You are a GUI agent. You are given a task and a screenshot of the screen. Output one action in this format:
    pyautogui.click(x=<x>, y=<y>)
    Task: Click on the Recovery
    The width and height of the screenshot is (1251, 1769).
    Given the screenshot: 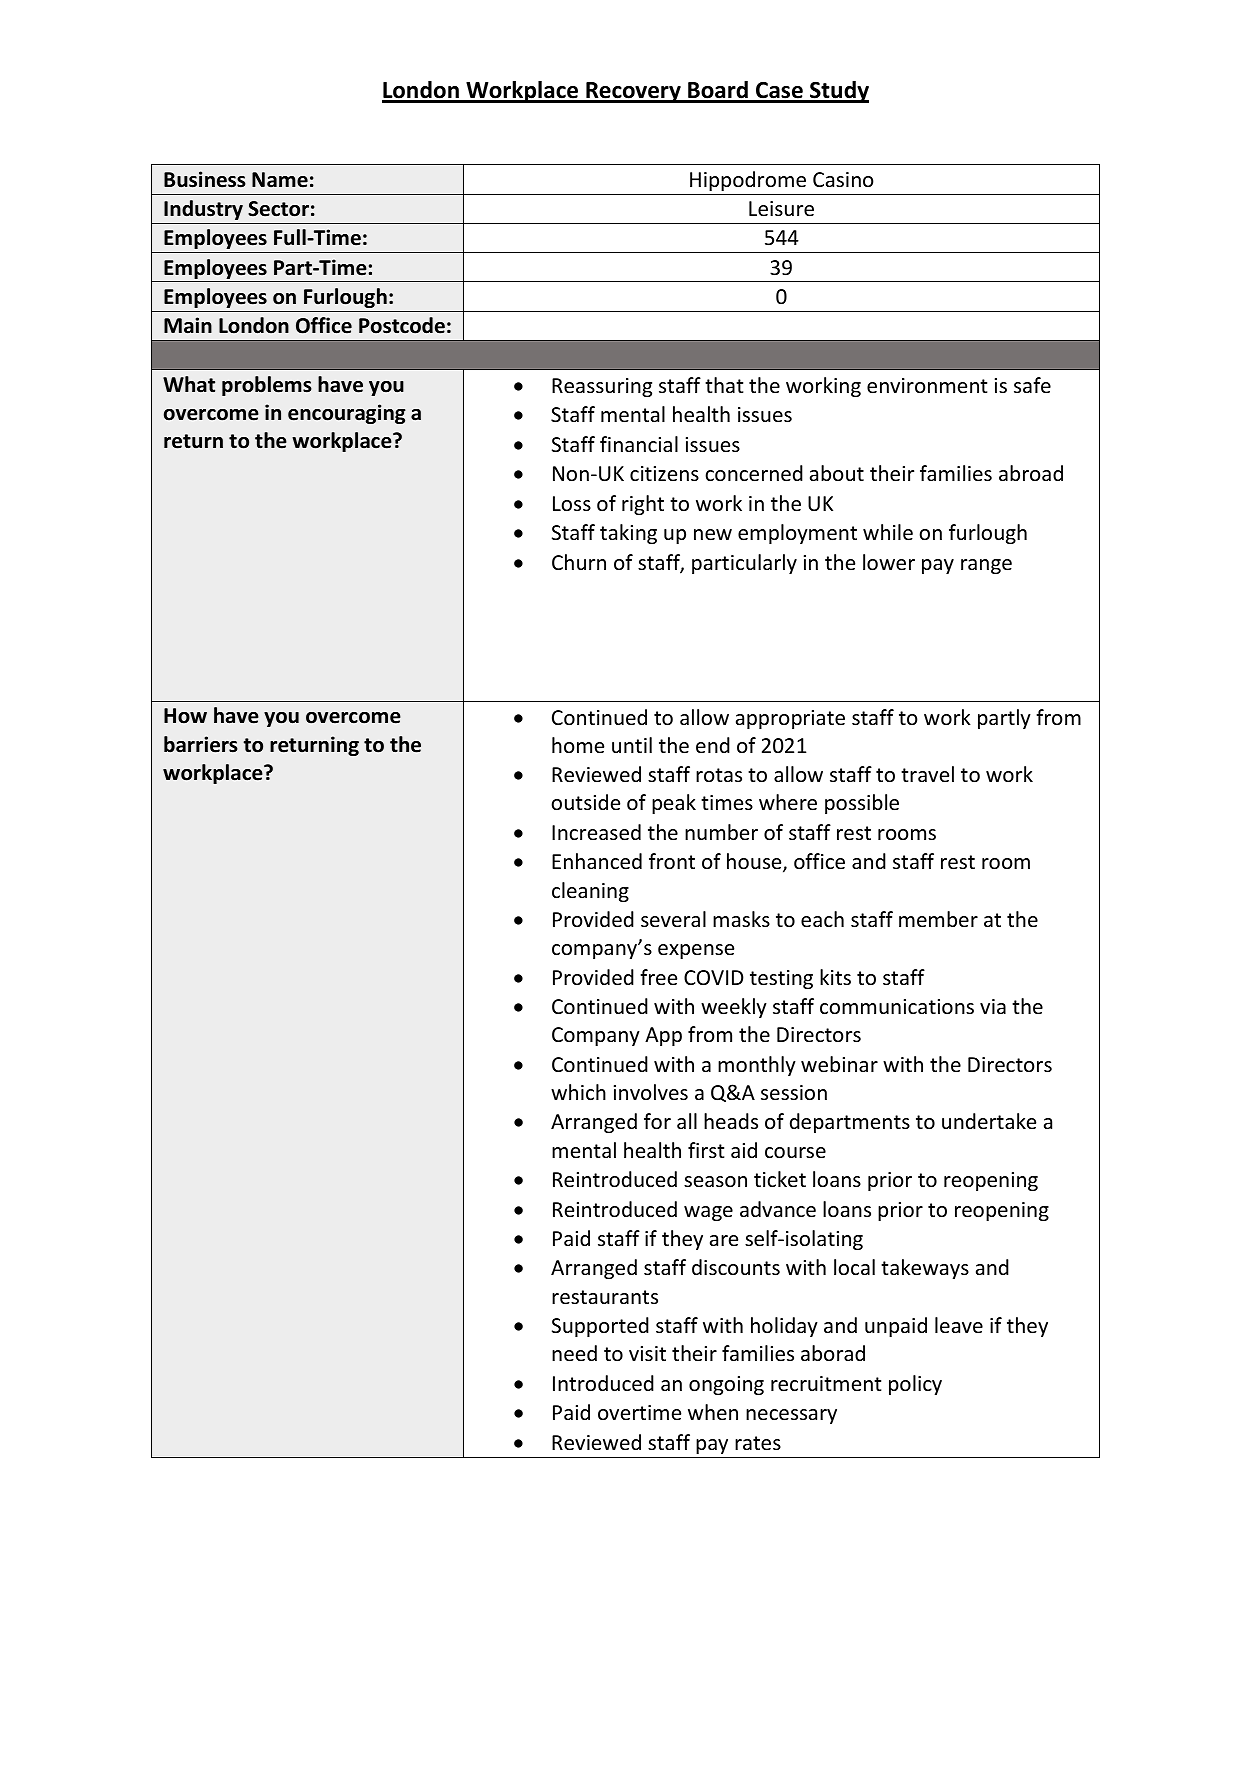 What is the action you would take?
    pyautogui.click(x=633, y=92)
